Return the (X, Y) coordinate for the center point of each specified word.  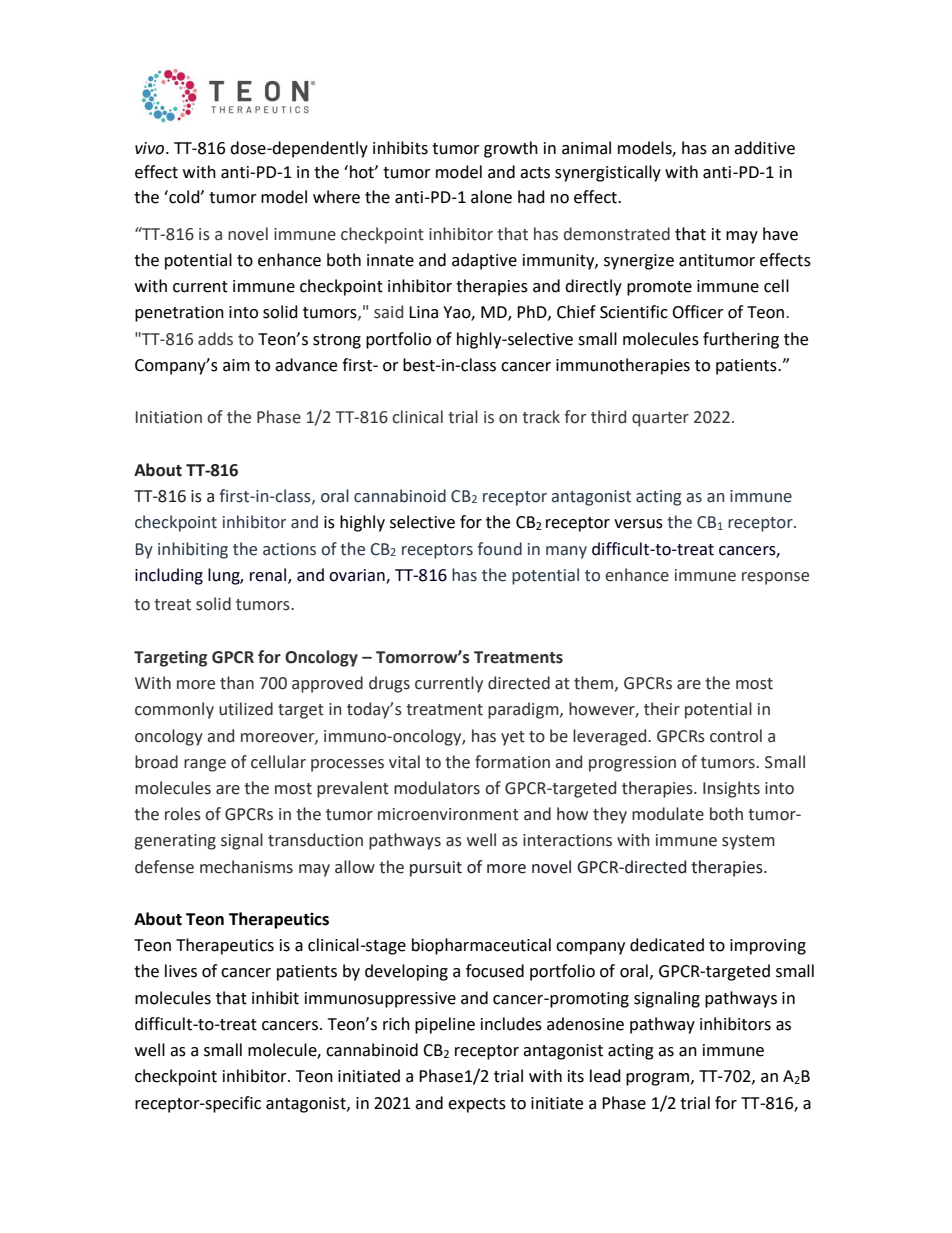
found (499, 549)
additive (764, 148)
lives (181, 971)
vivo (151, 148)
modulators (437, 788)
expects (477, 1105)
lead (605, 1076)
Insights (731, 789)
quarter (660, 419)
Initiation (169, 417)
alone (491, 197)
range (205, 765)
